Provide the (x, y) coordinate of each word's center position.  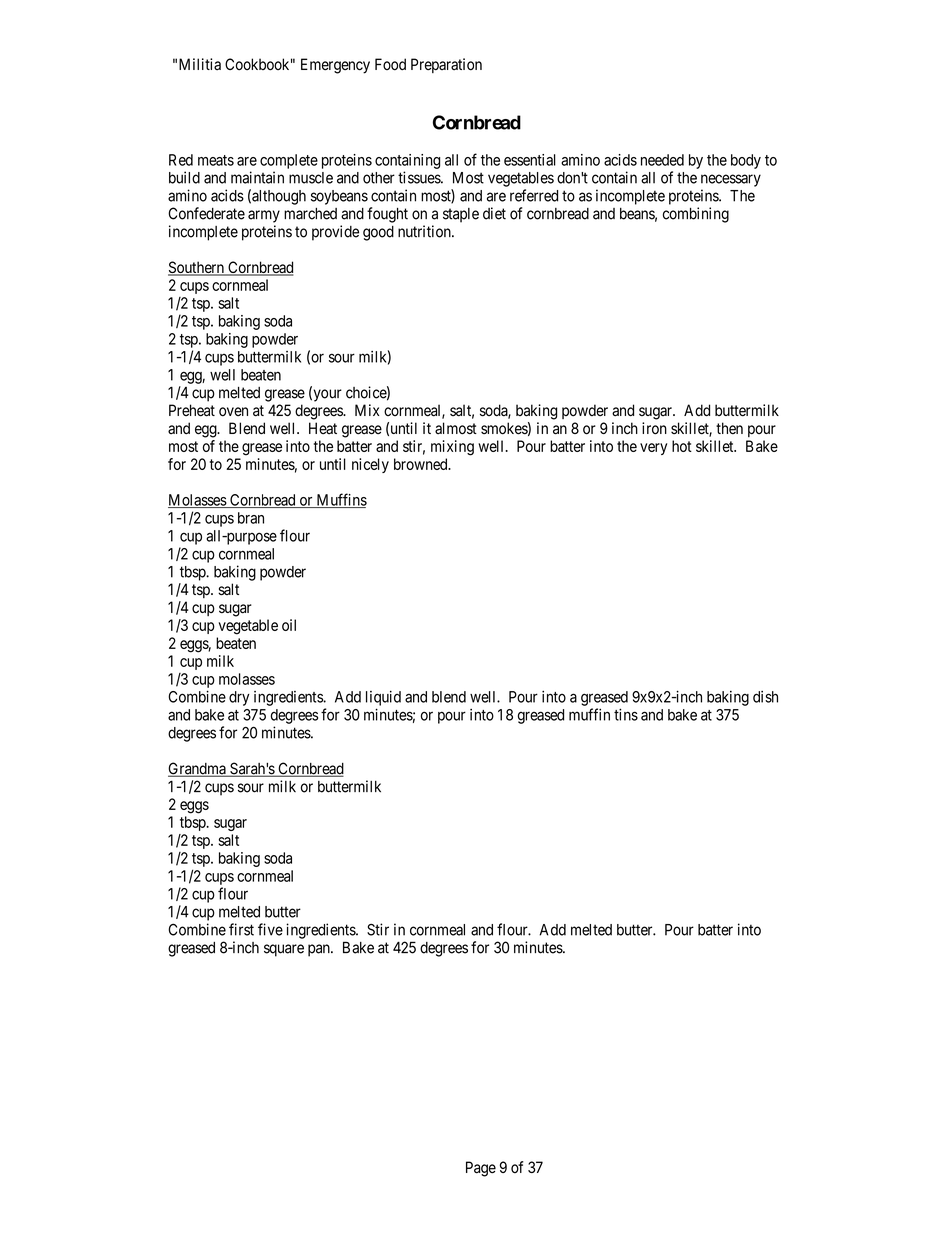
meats (216, 160)
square (284, 950)
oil (289, 625)
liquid (383, 698)
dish (765, 697)
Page (481, 1169)
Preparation (446, 65)
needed (662, 160)
